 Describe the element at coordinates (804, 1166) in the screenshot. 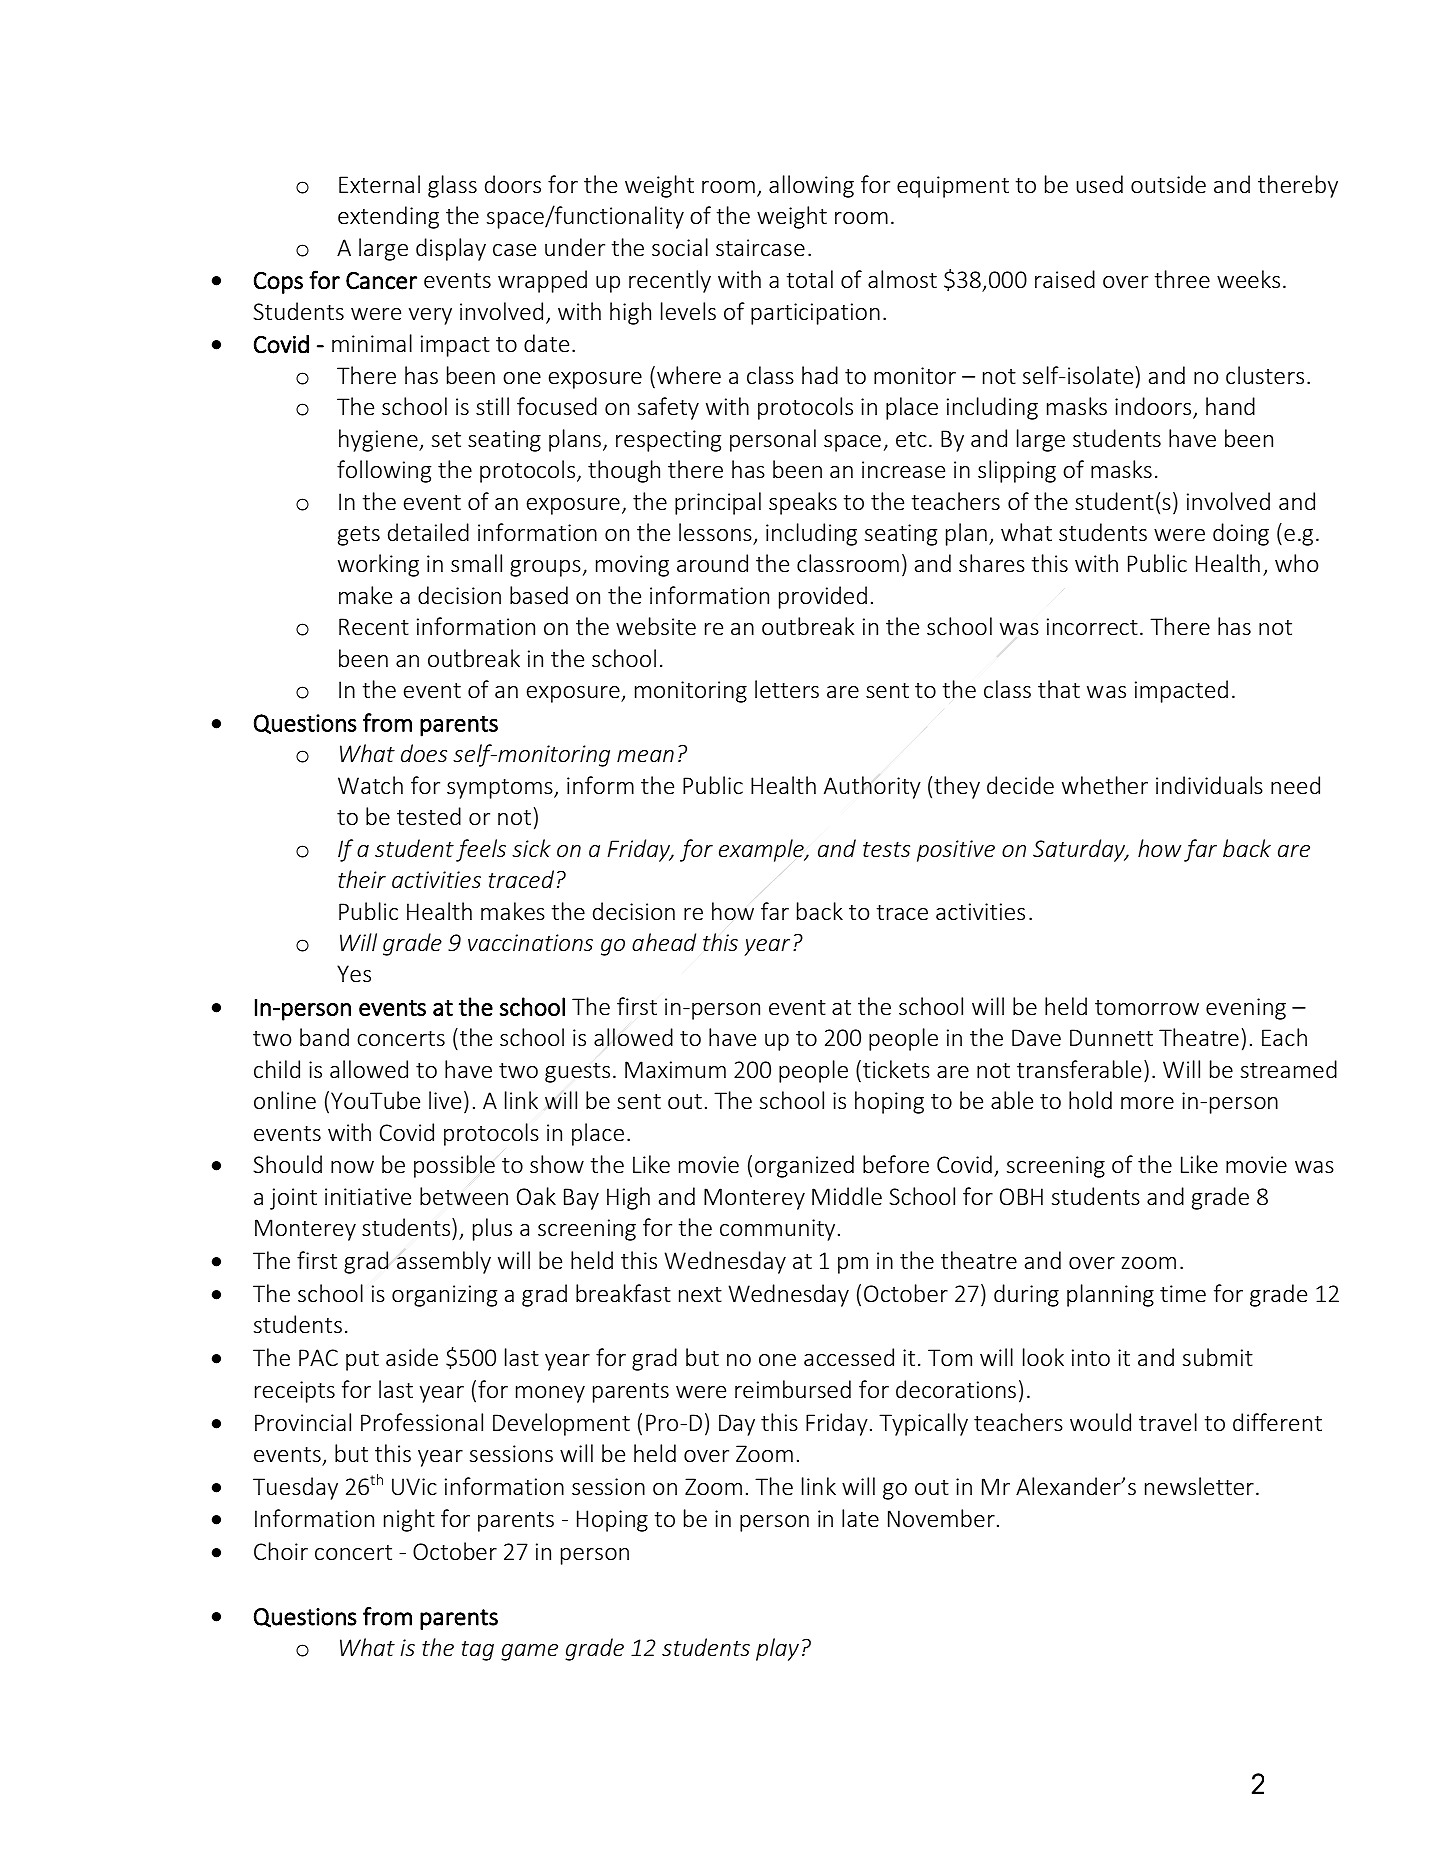

I see `organized` at that location.
